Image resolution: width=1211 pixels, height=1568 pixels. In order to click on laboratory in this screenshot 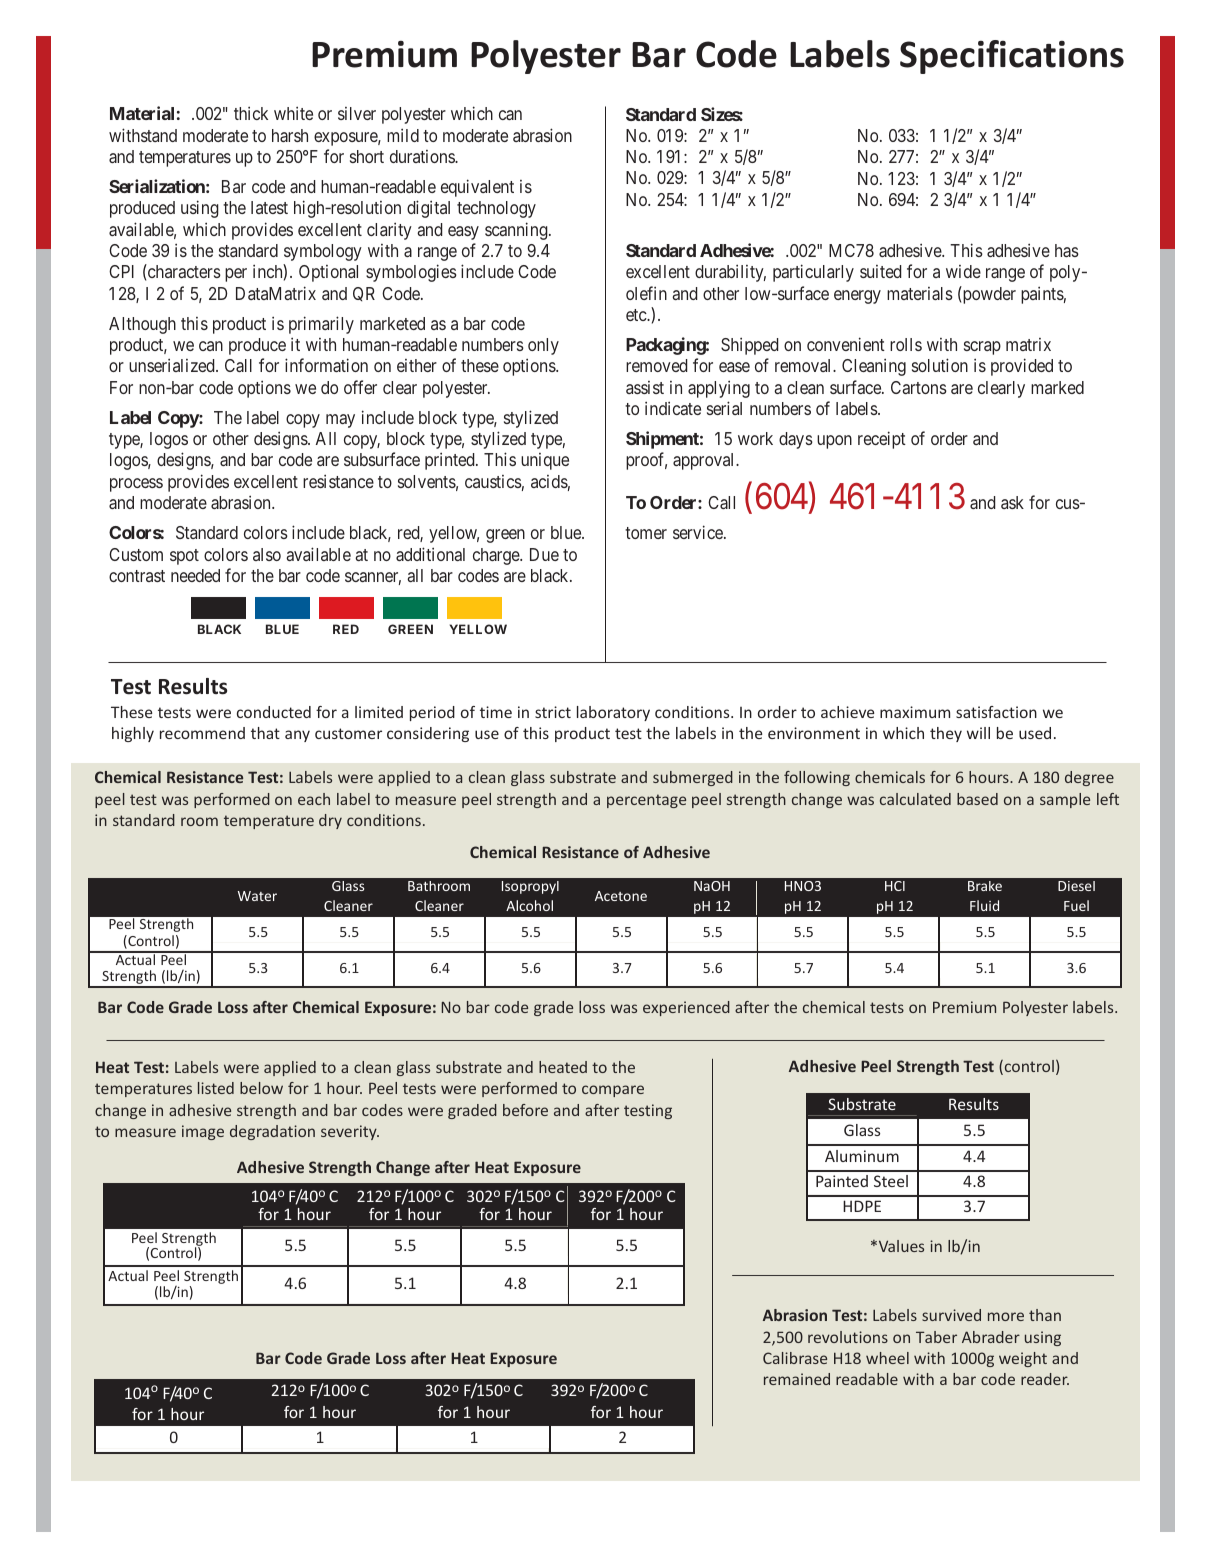, I will do `click(613, 713)`.
